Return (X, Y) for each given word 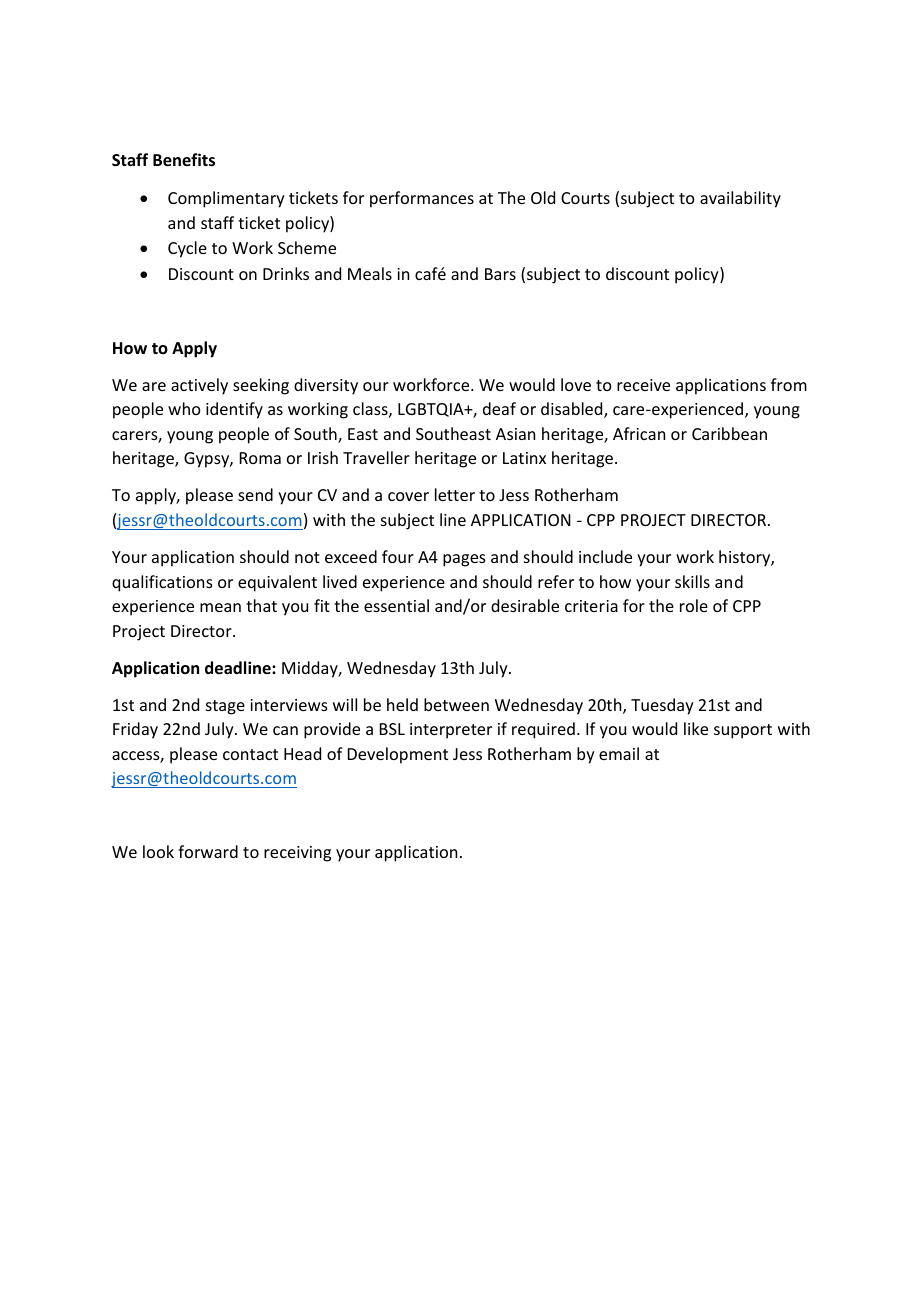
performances (422, 199)
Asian (515, 434)
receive (643, 385)
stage (225, 707)
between (456, 704)
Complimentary (226, 199)
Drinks (286, 273)
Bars (500, 274)
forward (208, 851)
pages (464, 560)
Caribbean (729, 433)
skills (692, 581)
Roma (260, 458)
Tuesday (662, 706)
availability (740, 199)
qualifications (162, 583)
